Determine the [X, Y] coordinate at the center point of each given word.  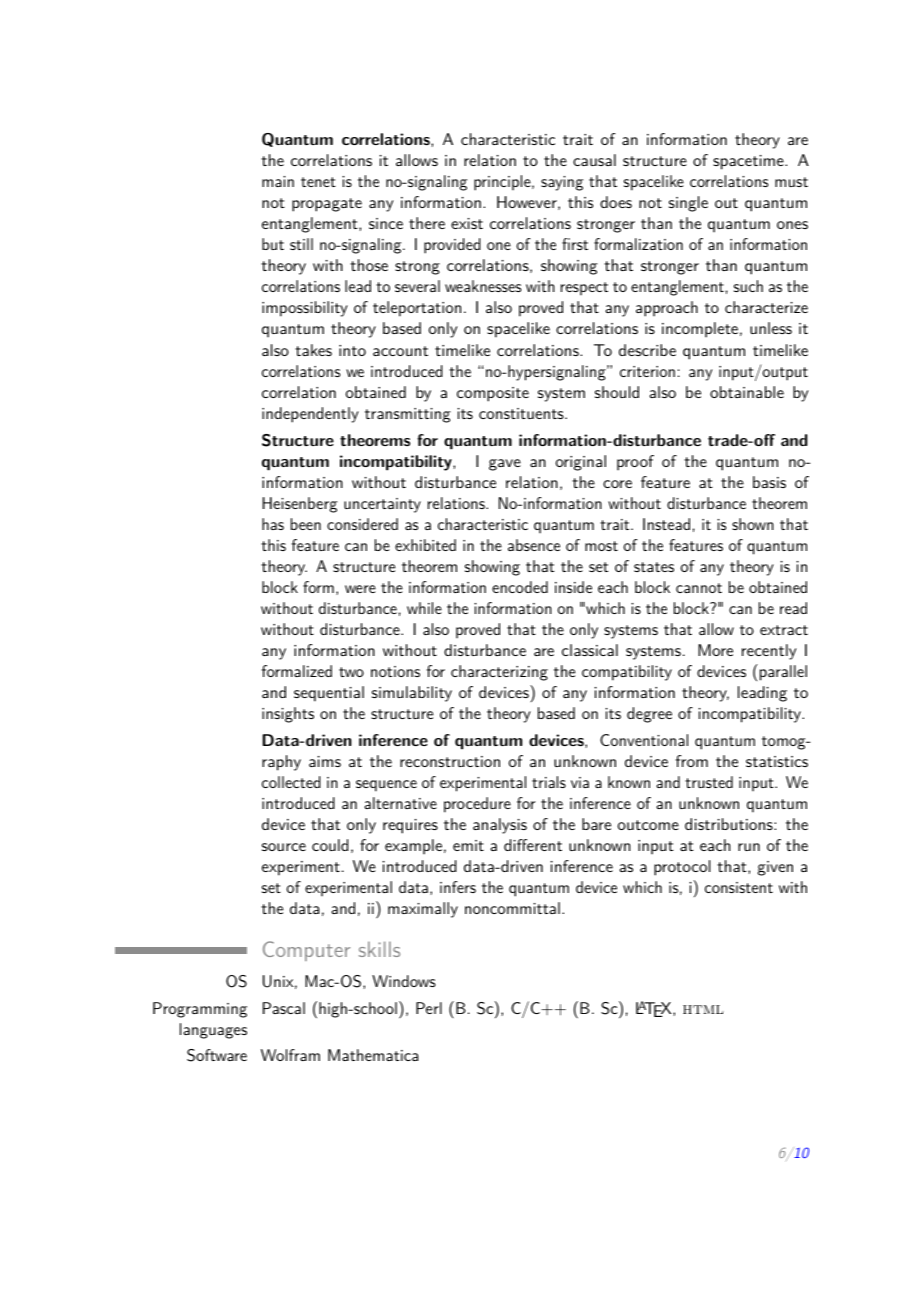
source [284, 847]
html [703, 1009]
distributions [730, 824]
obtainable [747, 392]
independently [310, 415]
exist [467, 223]
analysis [500, 826]
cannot [699, 588]
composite [493, 394]
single [688, 204]
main [278, 181]
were [360, 589]
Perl [429, 1008]
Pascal [284, 1008]
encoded [520, 587]
